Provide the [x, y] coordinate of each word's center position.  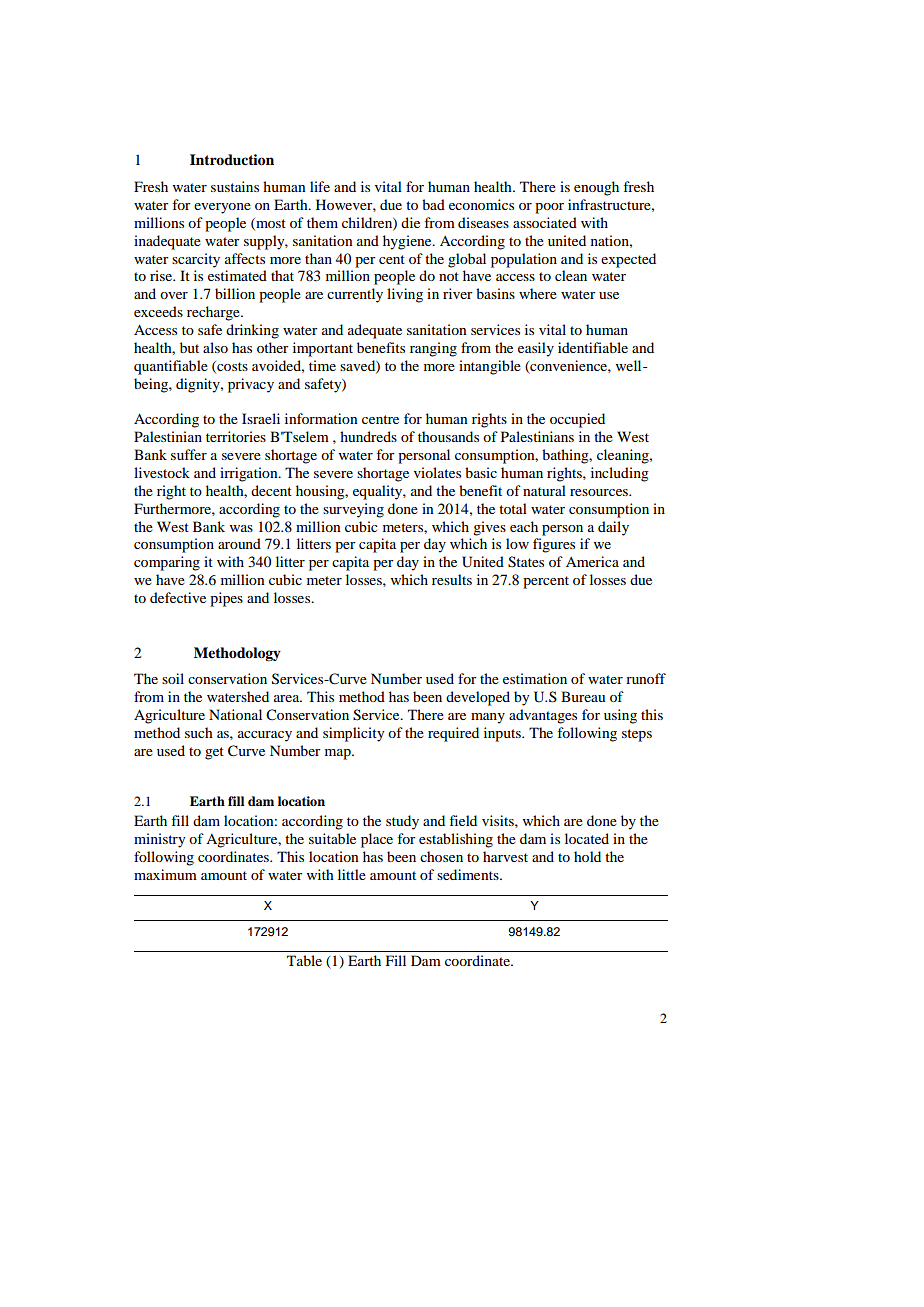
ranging [433, 349]
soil [173, 678]
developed [478, 698]
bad [433, 204]
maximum [165, 874]
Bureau [583, 696]
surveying [353, 510]
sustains [235, 186]
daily [613, 528]
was [241, 528]
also [215, 347]
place [377, 840]
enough [596, 188]
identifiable [593, 347]
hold [587, 856]
